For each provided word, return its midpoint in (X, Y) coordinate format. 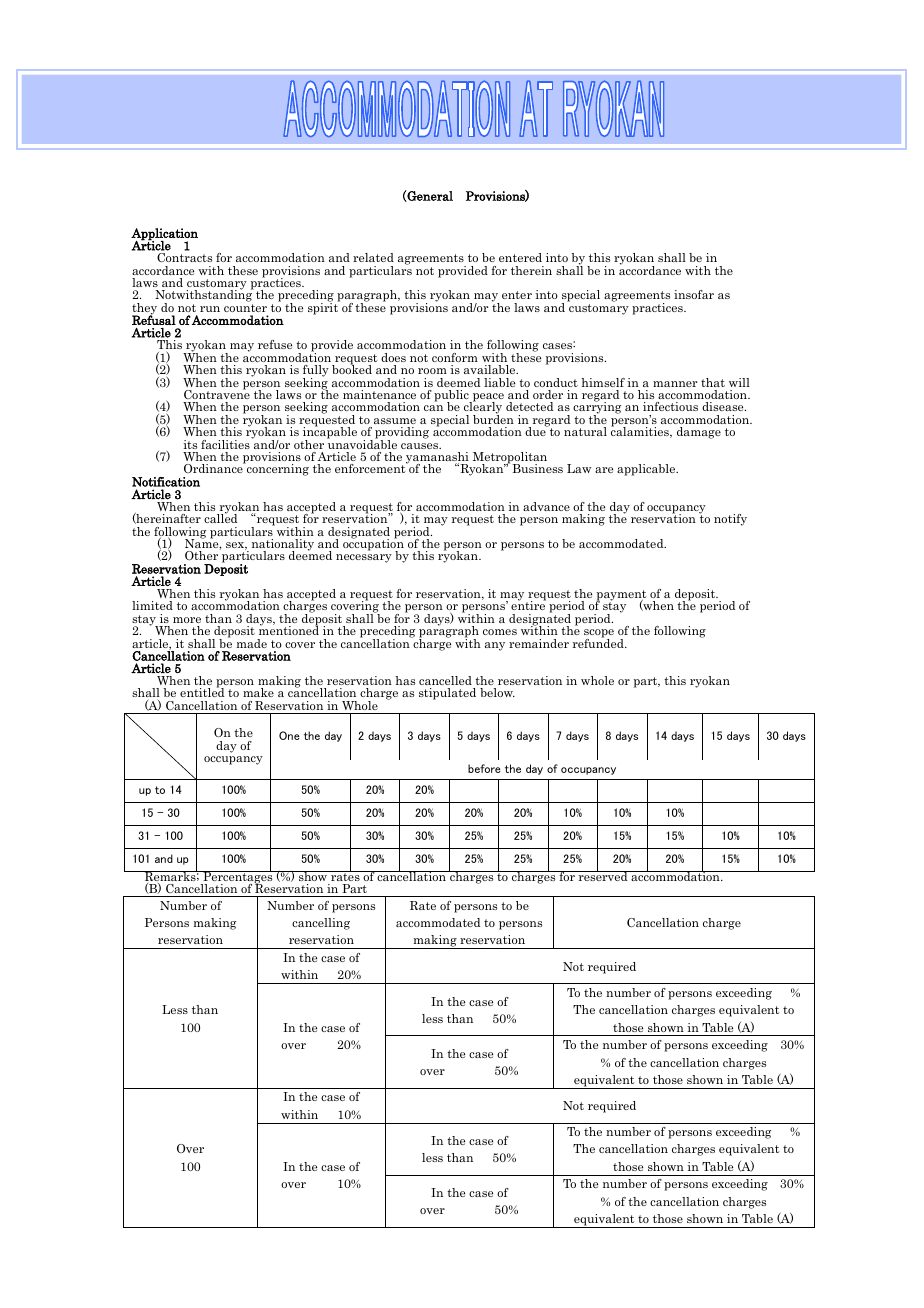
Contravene (217, 393)
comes (500, 632)
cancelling (321, 924)
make (258, 692)
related (373, 257)
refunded (599, 642)
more (187, 620)
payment (621, 596)
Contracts (184, 257)
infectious (670, 406)
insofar (694, 294)
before (484, 768)
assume (395, 421)
